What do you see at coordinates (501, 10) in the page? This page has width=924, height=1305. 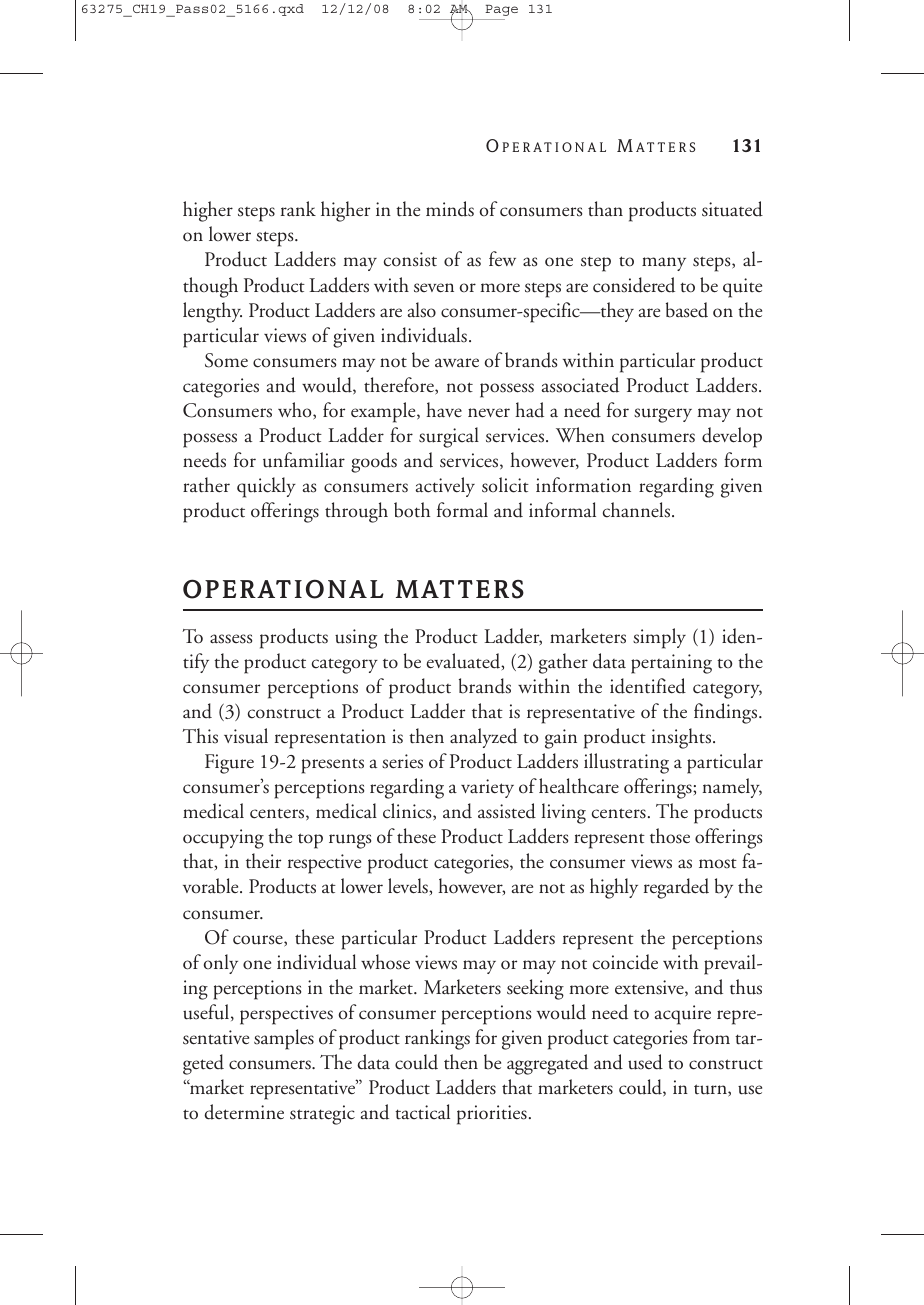 I see `Page` at bounding box center [501, 10].
